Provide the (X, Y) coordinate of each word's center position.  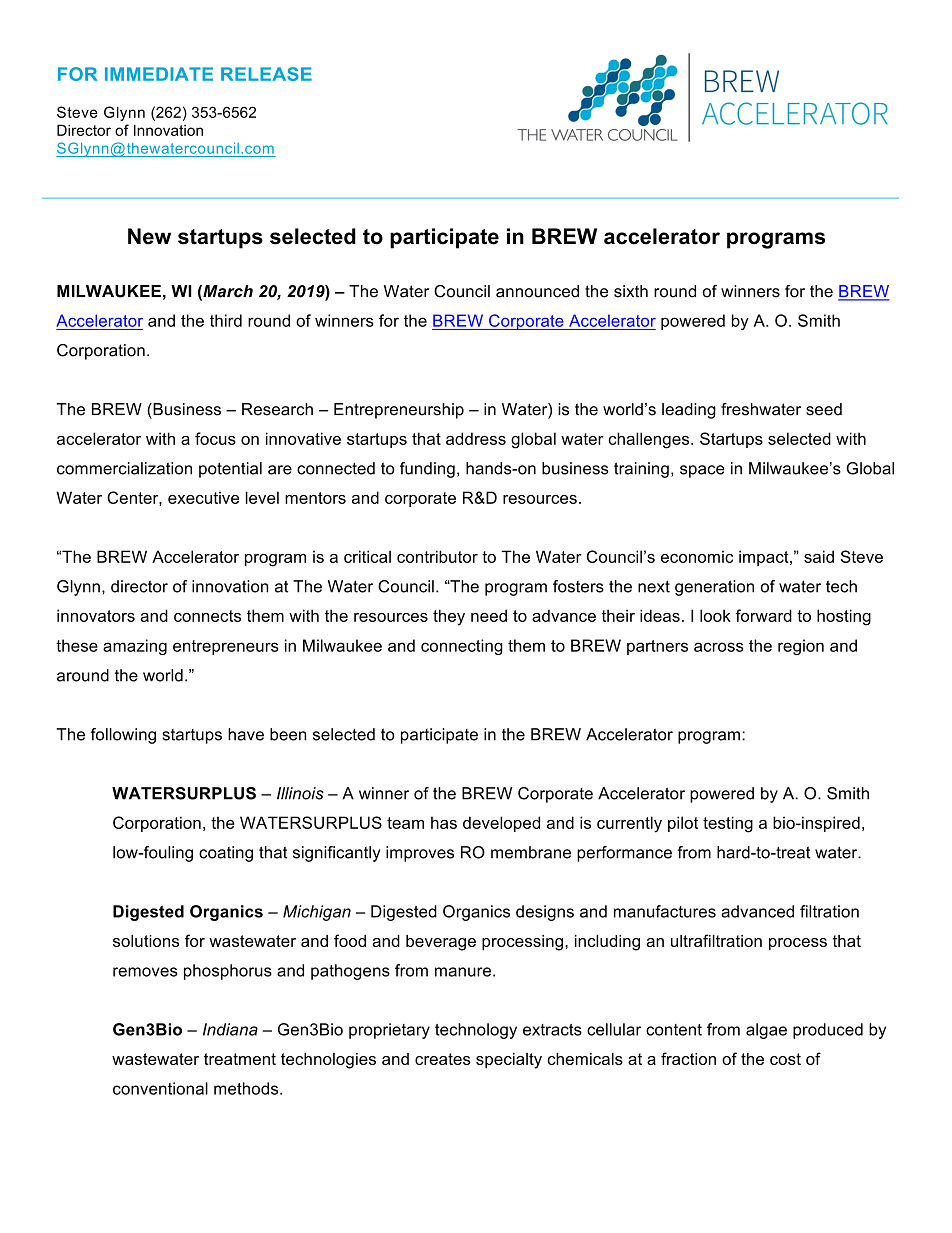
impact (765, 558)
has (444, 822)
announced (537, 291)
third (226, 320)
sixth (631, 291)
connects (207, 616)
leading (689, 411)
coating (226, 854)
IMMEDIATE (159, 74)
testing (728, 824)
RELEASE (266, 74)
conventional (160, 1088)
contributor (437, 556)
